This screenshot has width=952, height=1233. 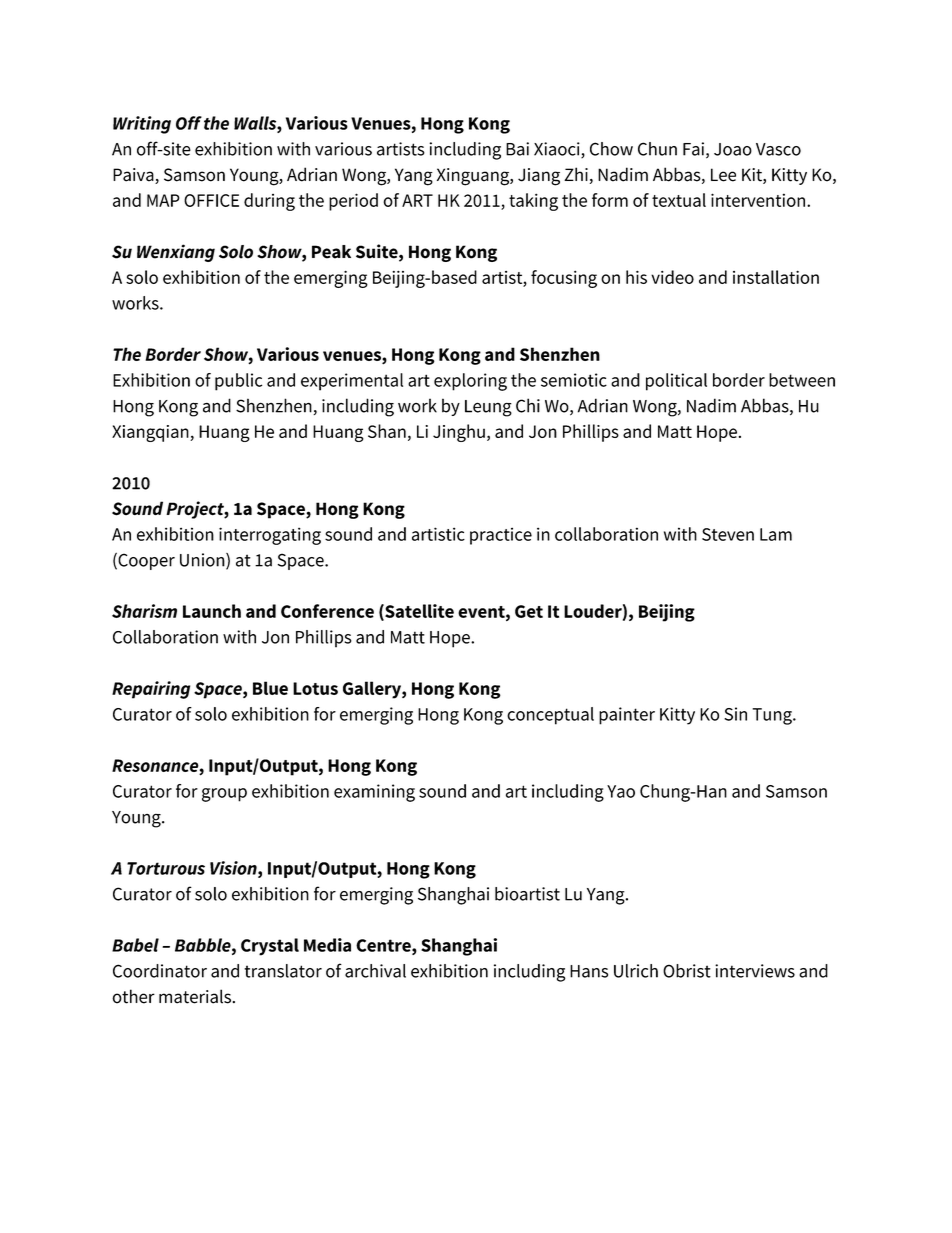 I want to click on Joao, so click(x=733, y=149).
